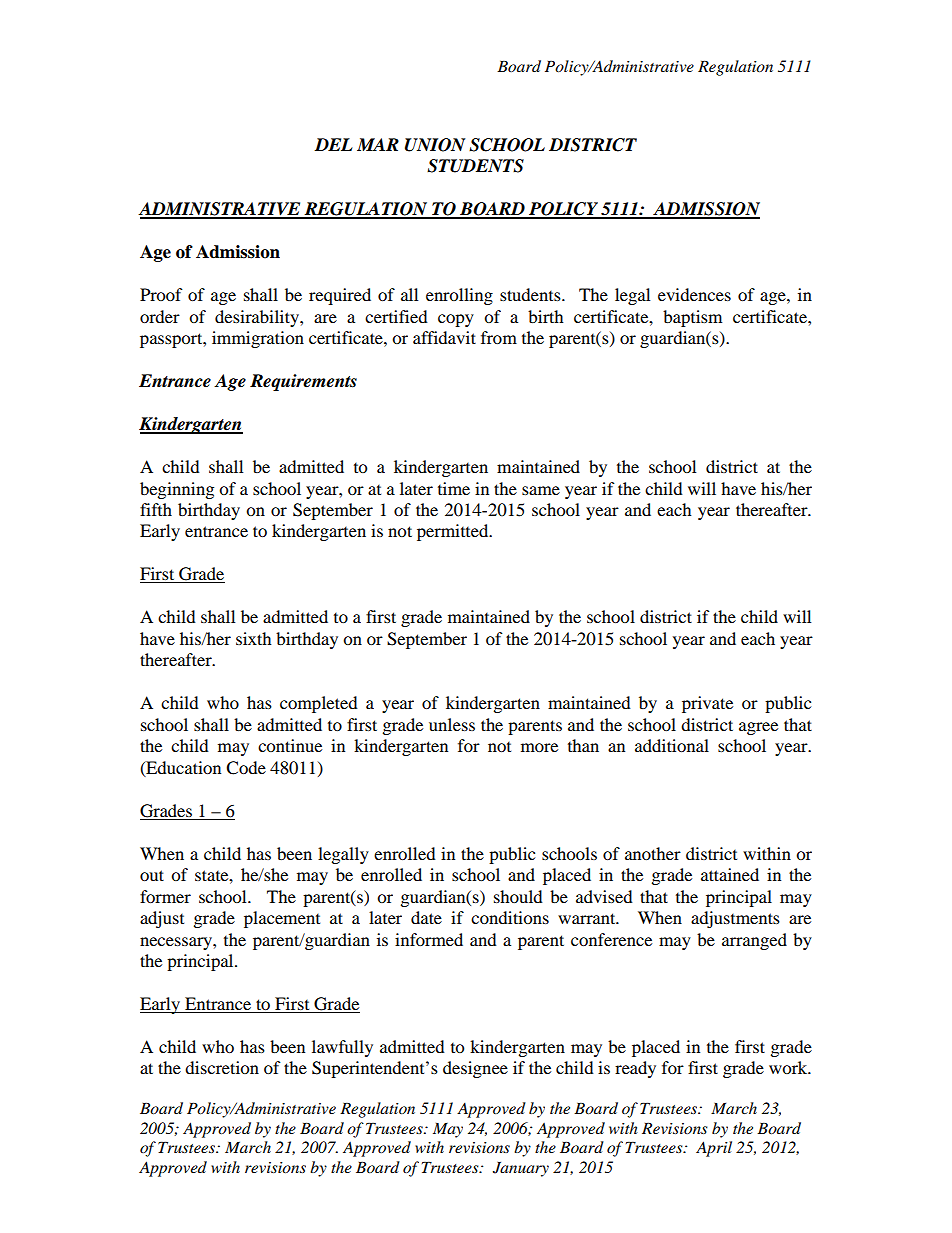 The image size is (952, 1233). I want to click on discretion, so click(222, 1067).
